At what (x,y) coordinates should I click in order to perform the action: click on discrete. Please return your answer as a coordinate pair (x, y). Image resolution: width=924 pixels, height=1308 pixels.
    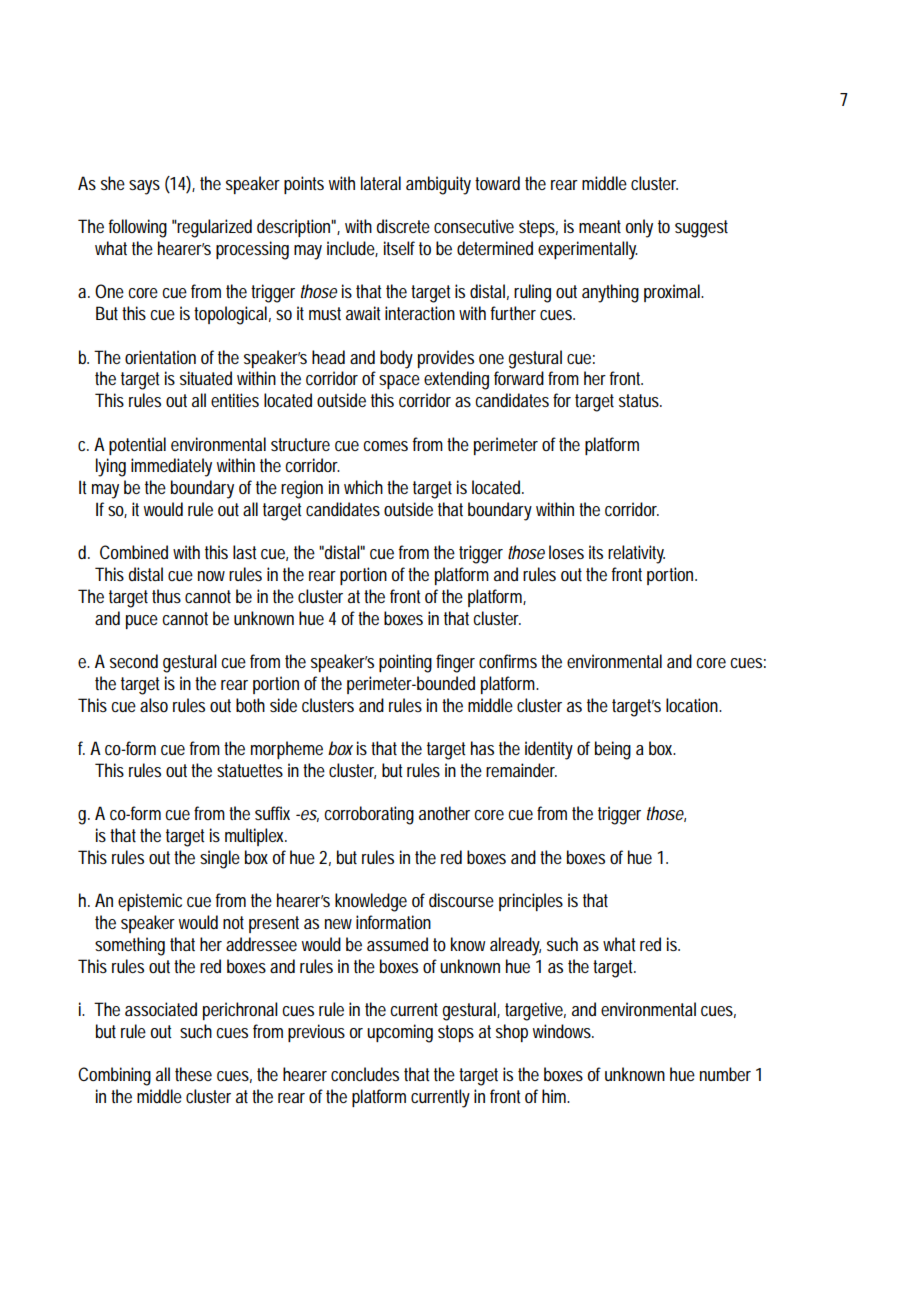
    Looking at the image, I should click on (403, 226).
